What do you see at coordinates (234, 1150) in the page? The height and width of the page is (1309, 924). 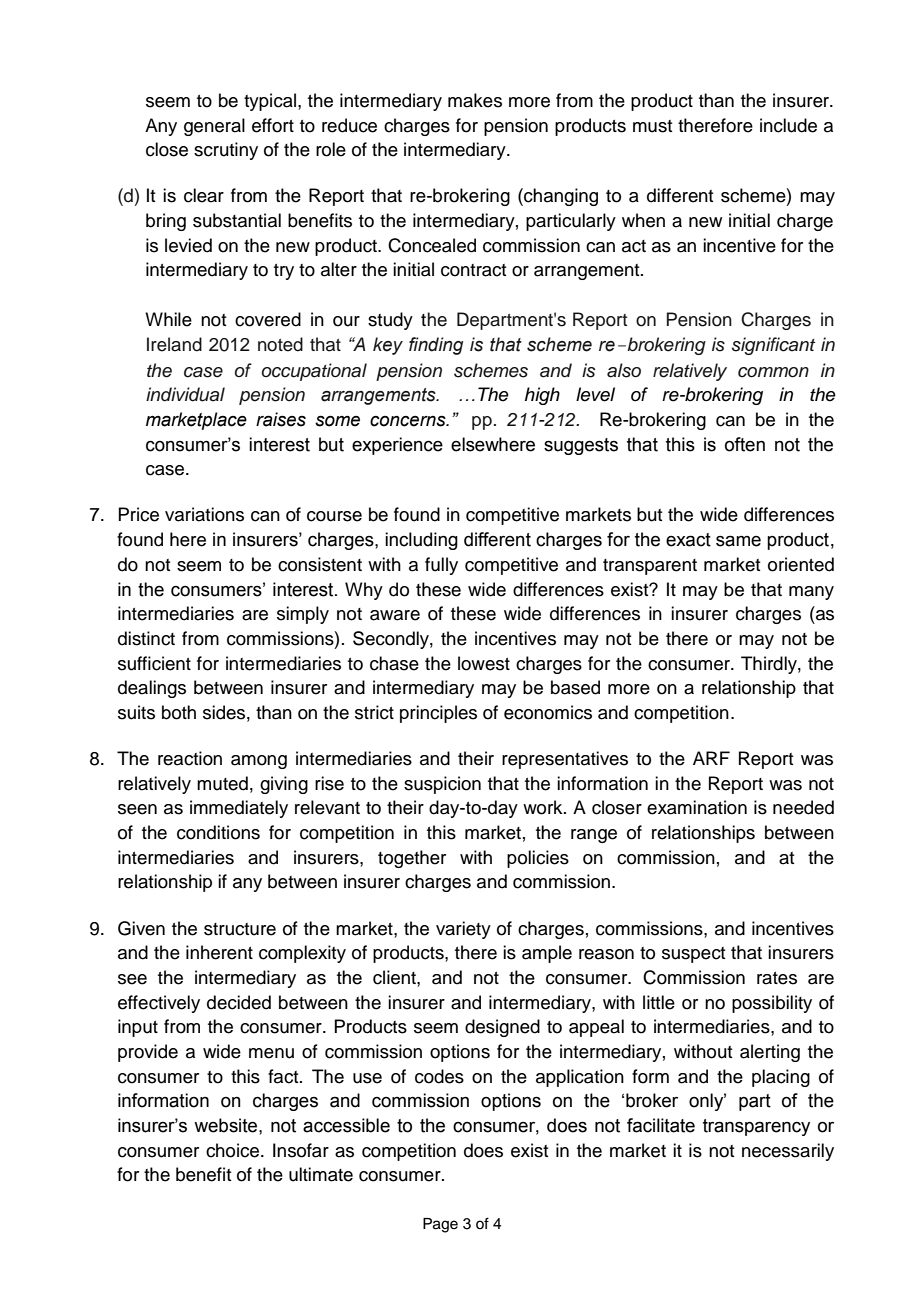 I see `choice` at bounding box center [234, 1150].
